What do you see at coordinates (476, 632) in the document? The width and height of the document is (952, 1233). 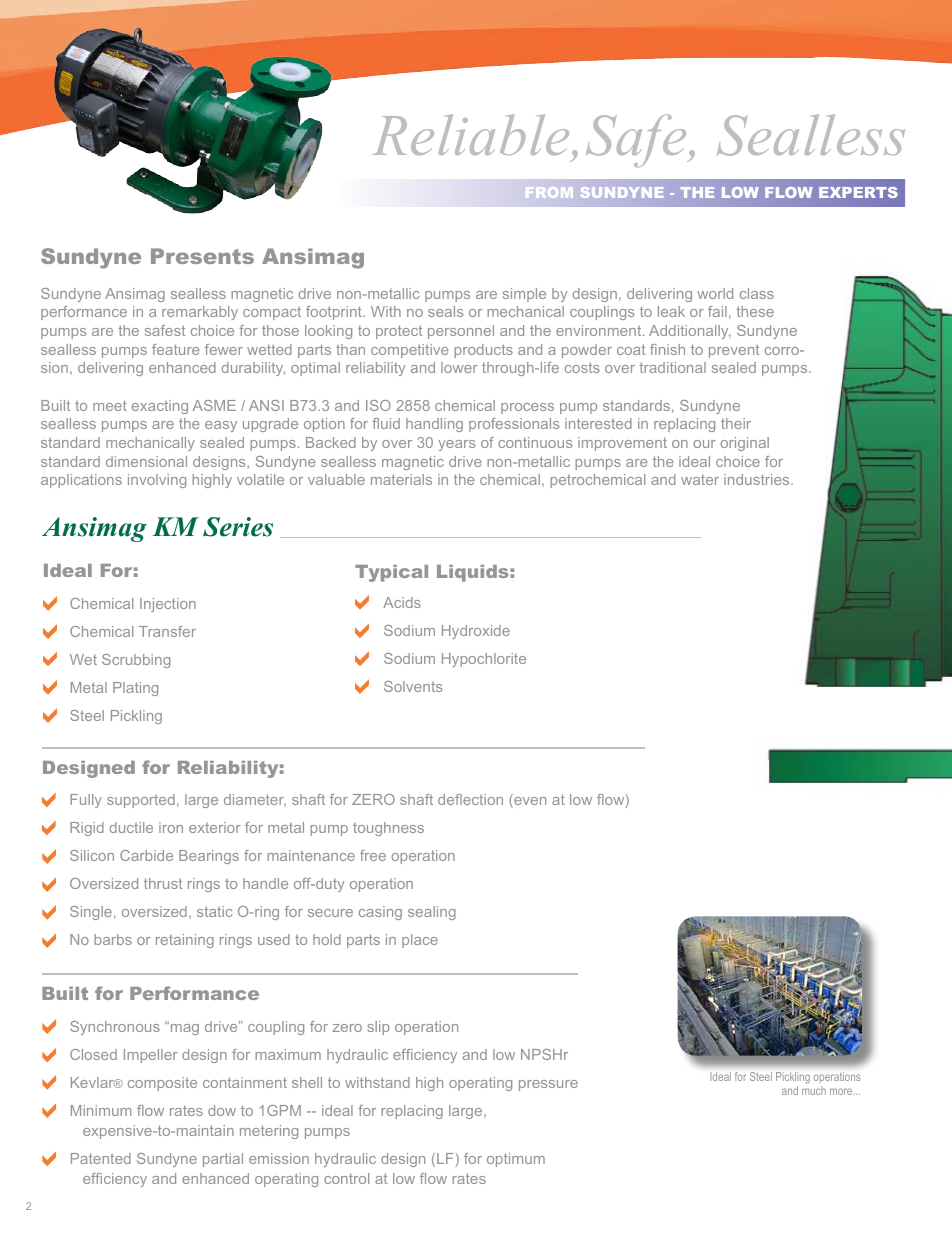 I see `Hydroxide` at bounding box center [476, 632].
